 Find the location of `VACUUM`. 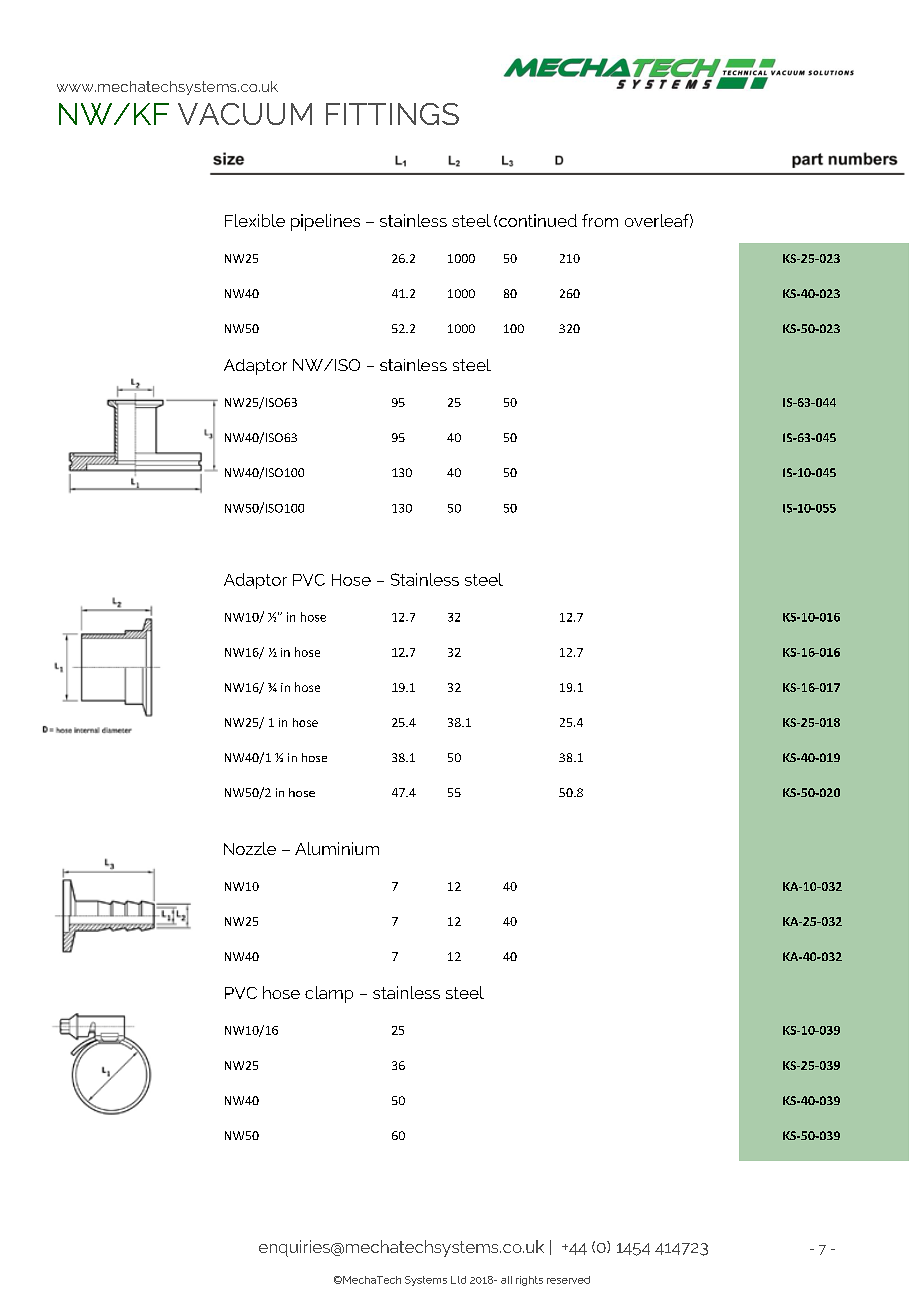

VACUUM is located at coordinates (245, 114).
